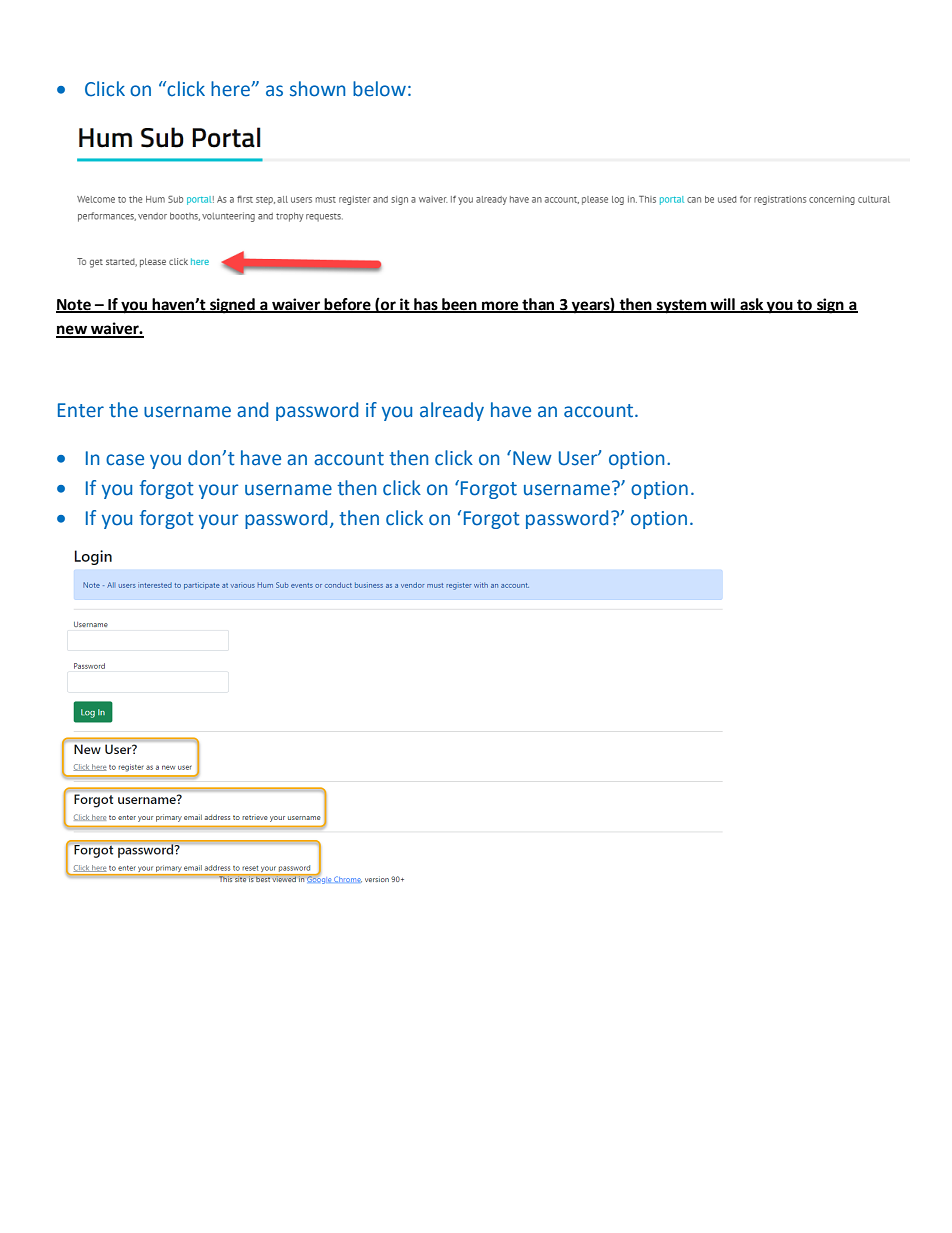 Image resolution: width=952 pixels, height=1233 pixels. What do you see at coordinates (538, 305) in the screenshot?
I see `than` at bounding box center [538, 305].
